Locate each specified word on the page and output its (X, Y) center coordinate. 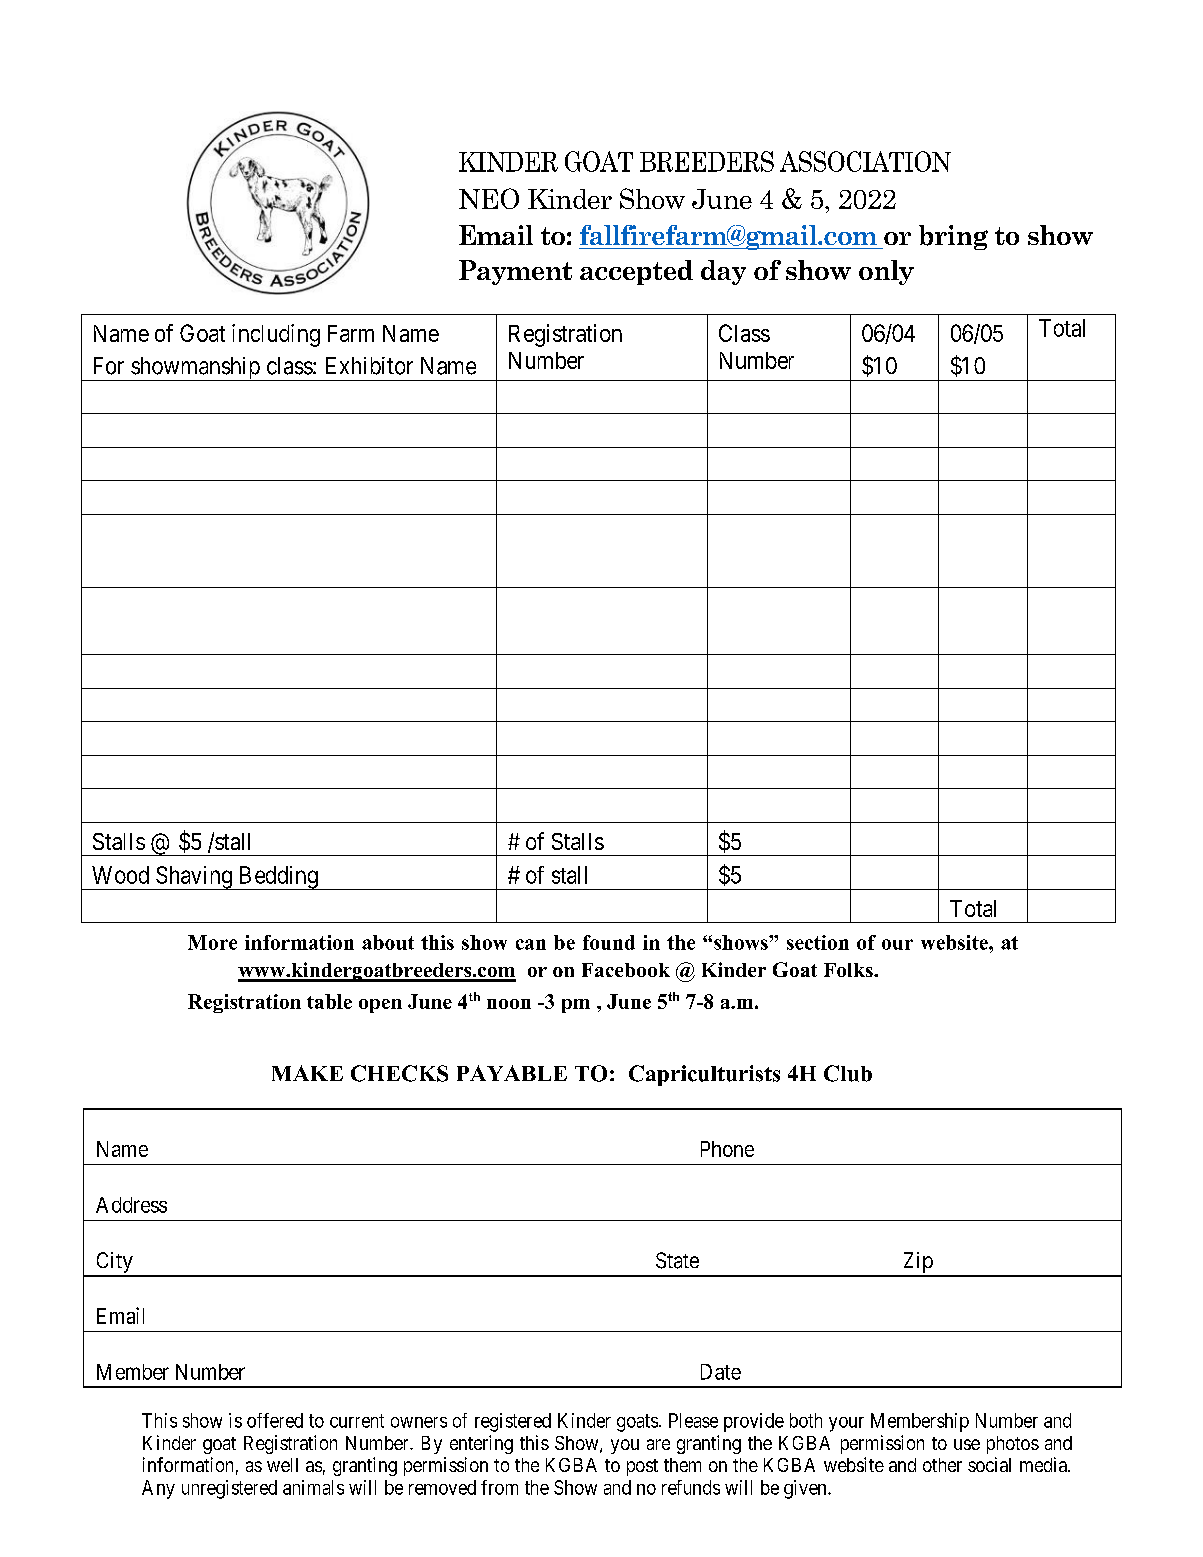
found (609, 942)
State (677, 1260)
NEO (489, 198)
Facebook (626, 970)
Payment (515, 272)
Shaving (194, 878)
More (212, 942)
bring (953, 237)
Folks (849, 970)
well (282, 1465)
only (886, 272)
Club (848, 1073)
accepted (636, 272)
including (276, 335)
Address (131, 1205)
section (818, 942)
